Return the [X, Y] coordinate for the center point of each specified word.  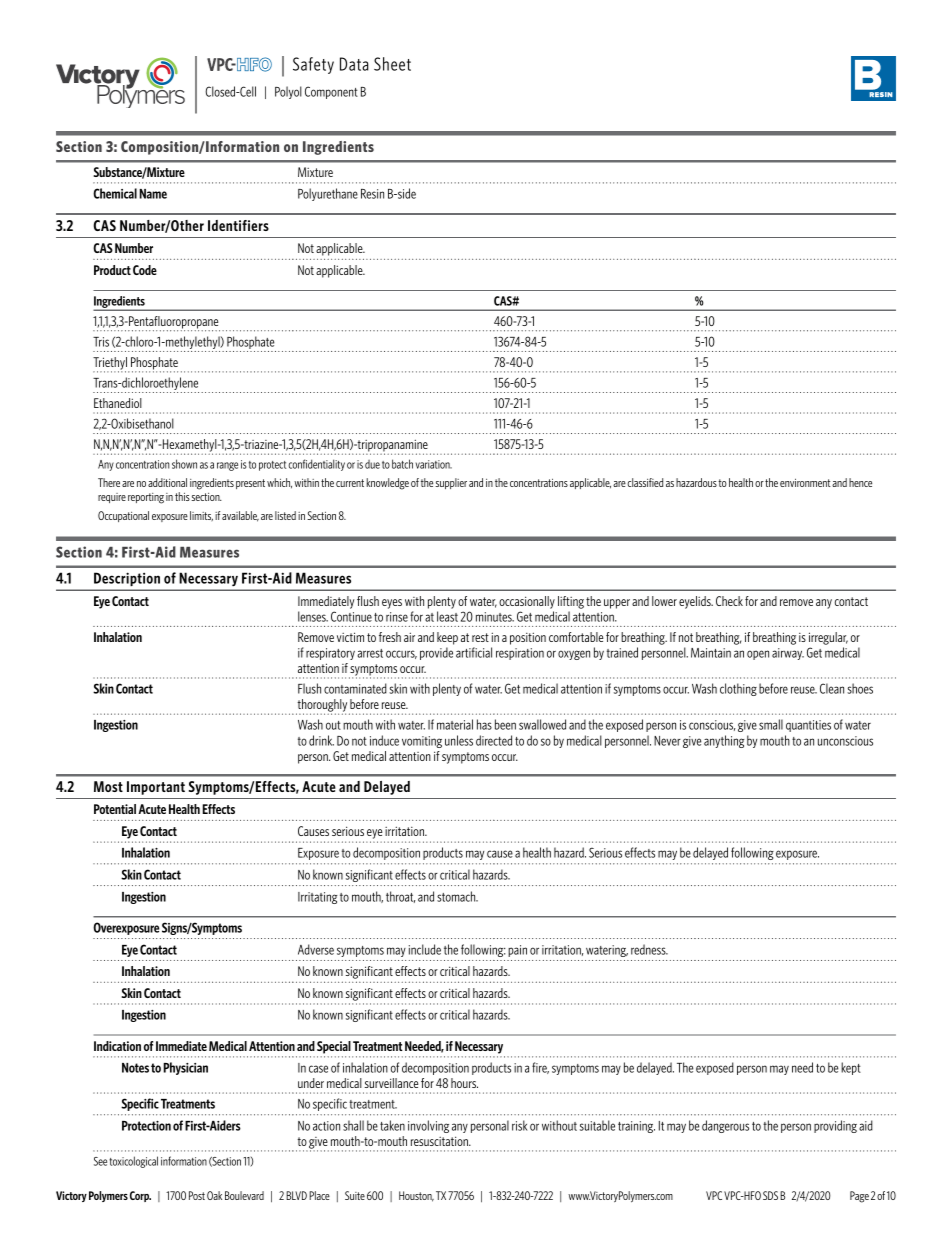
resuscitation [440, 1141]
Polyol [288, 92]
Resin [372, 194]
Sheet [392, 64]
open [758, 655]
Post [197, 1195]
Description [127, 579]
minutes [495, 617]
